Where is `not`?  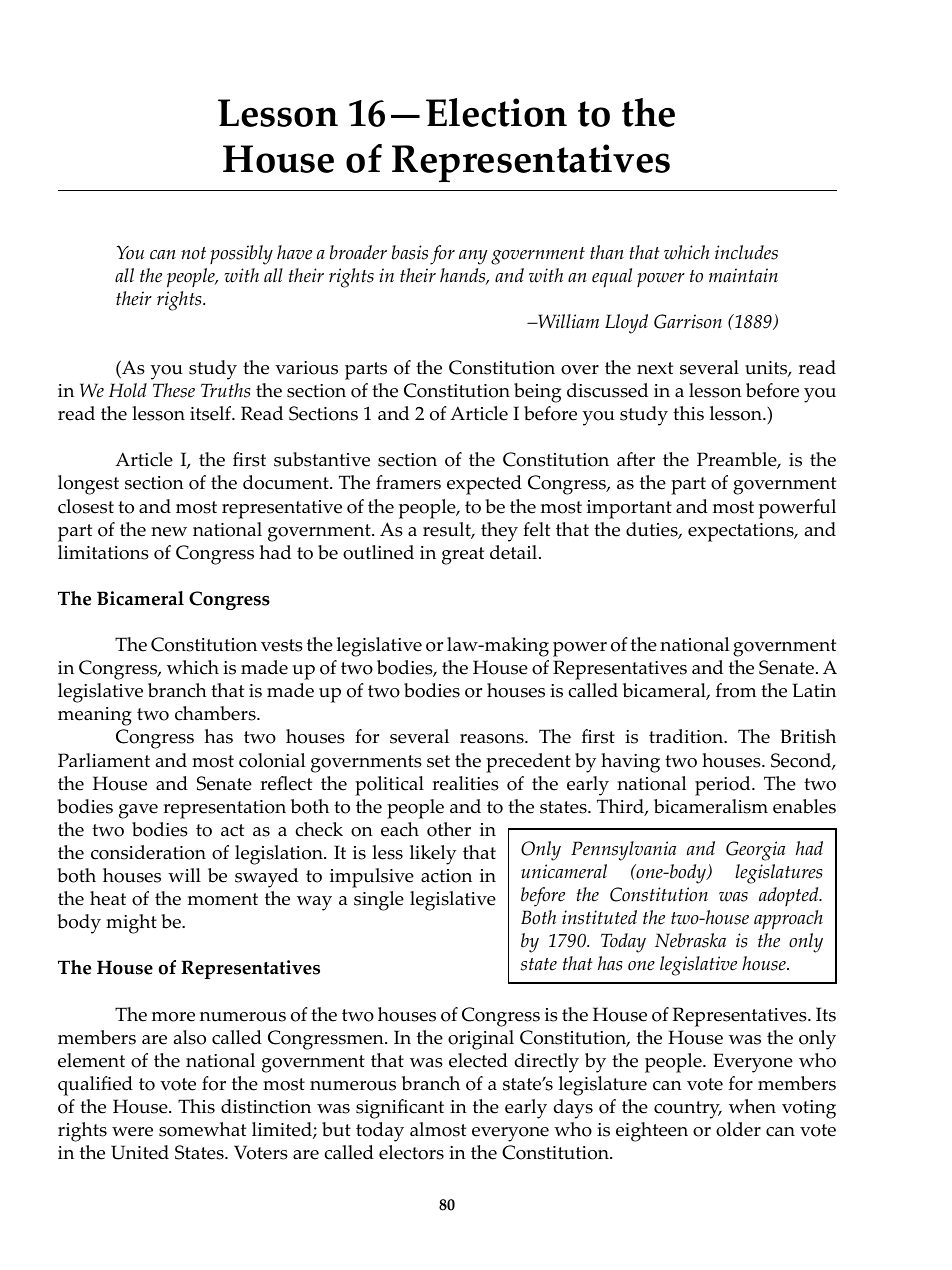 not is located at coordinates (193, 253).
